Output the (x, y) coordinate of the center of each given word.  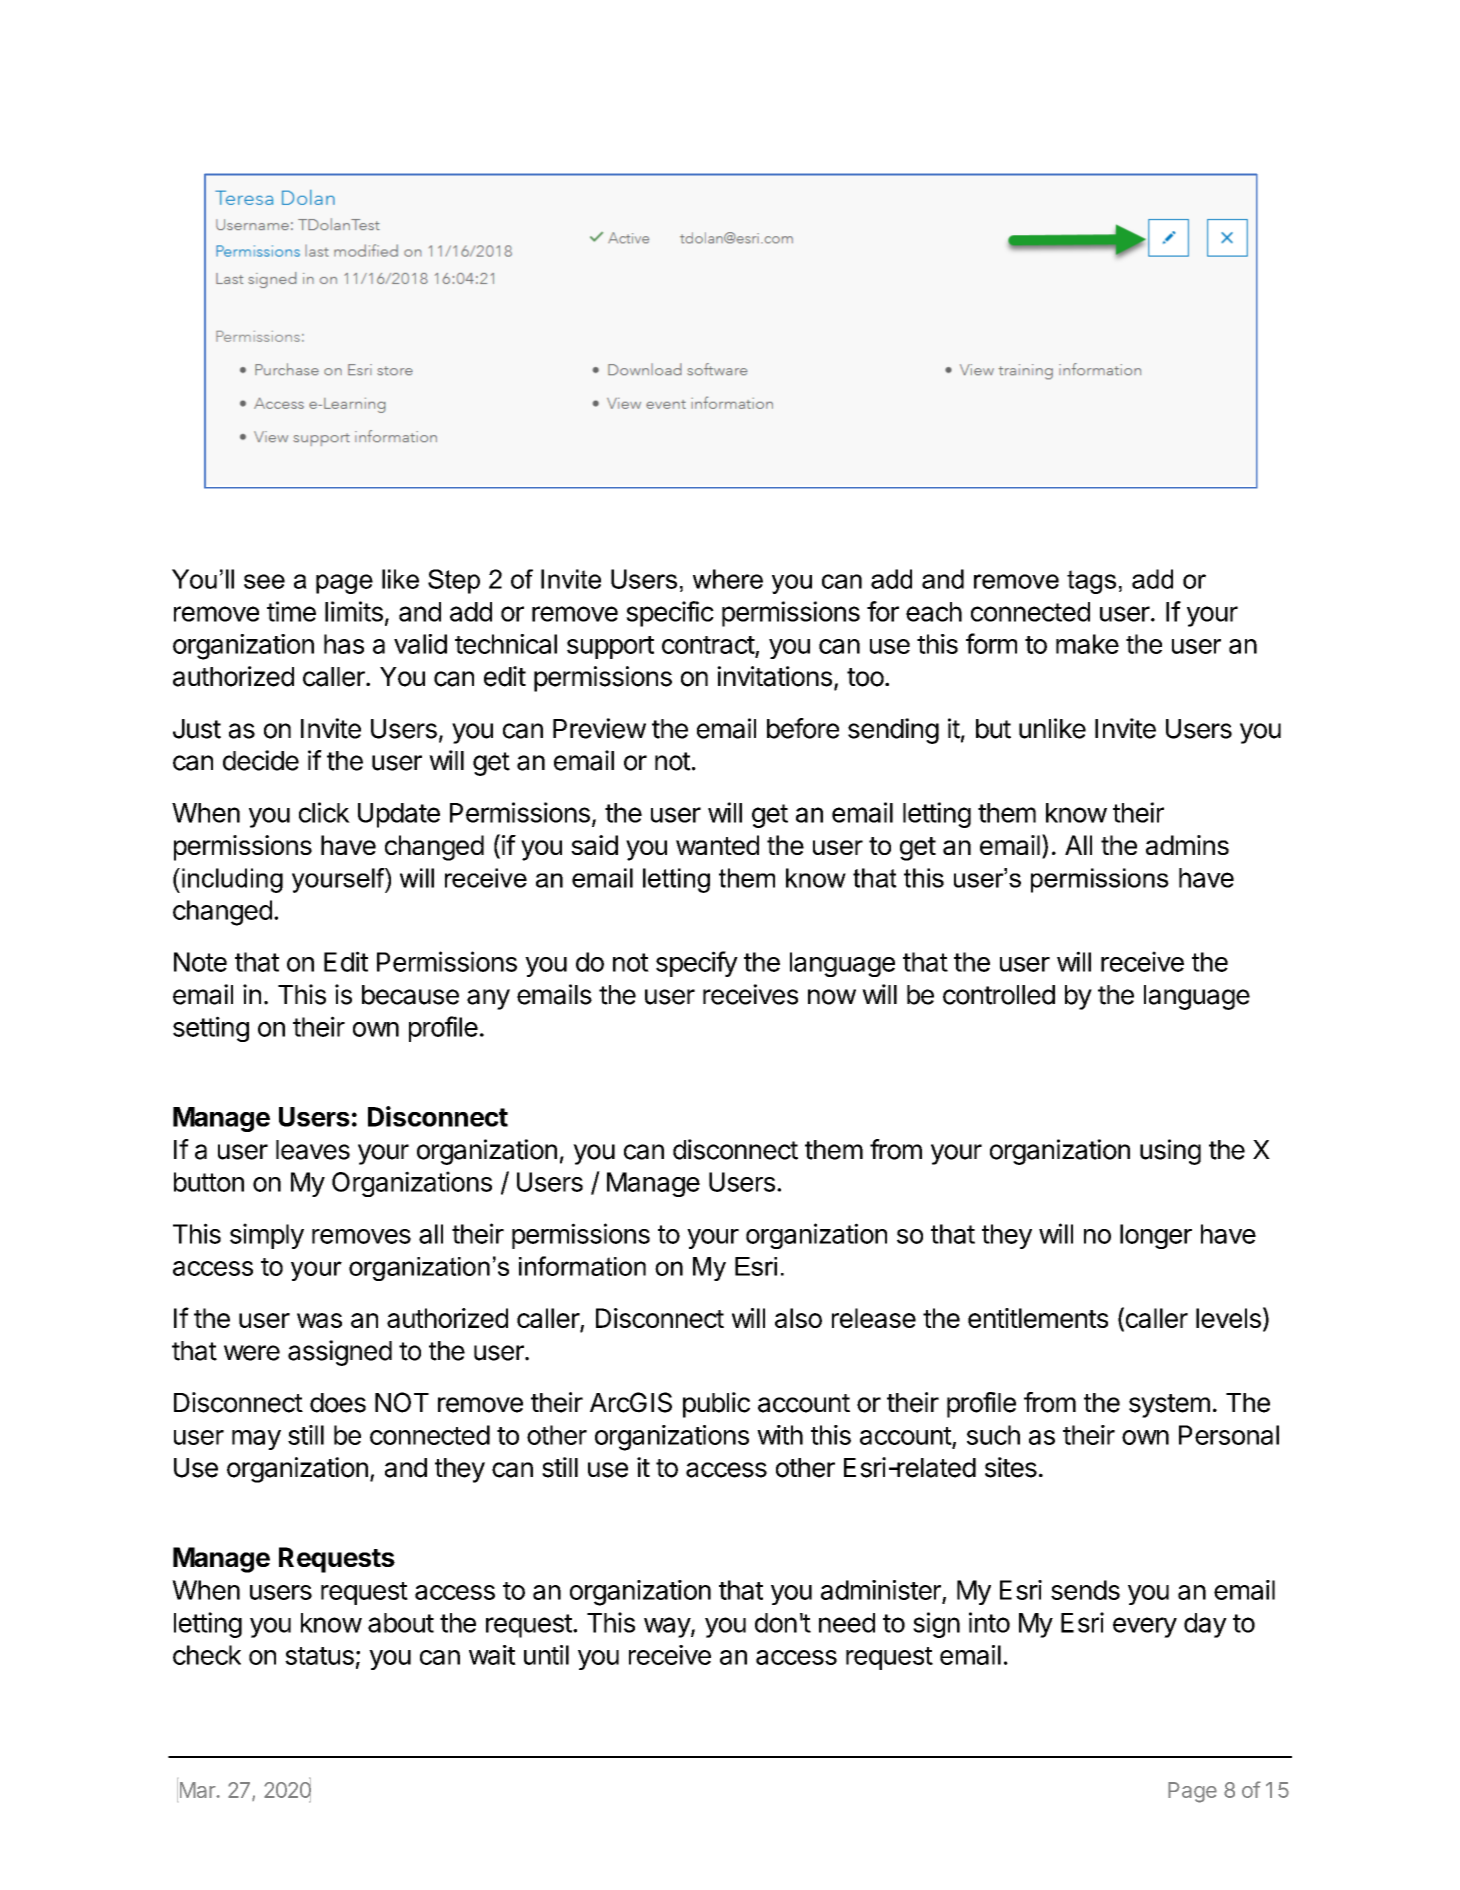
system (1169, 1406)
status (319, 1656)
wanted (717, 845)
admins (1187, 845)
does (338, 1403)
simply (267, 1236)
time (291, 611)
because (410, 995)
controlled (999, 995)
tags (1091, 582)
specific (670, 614)
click (324, 812)
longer (1156, 1236)
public (716, 1405)
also (798, 1318)
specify (697, 964)
